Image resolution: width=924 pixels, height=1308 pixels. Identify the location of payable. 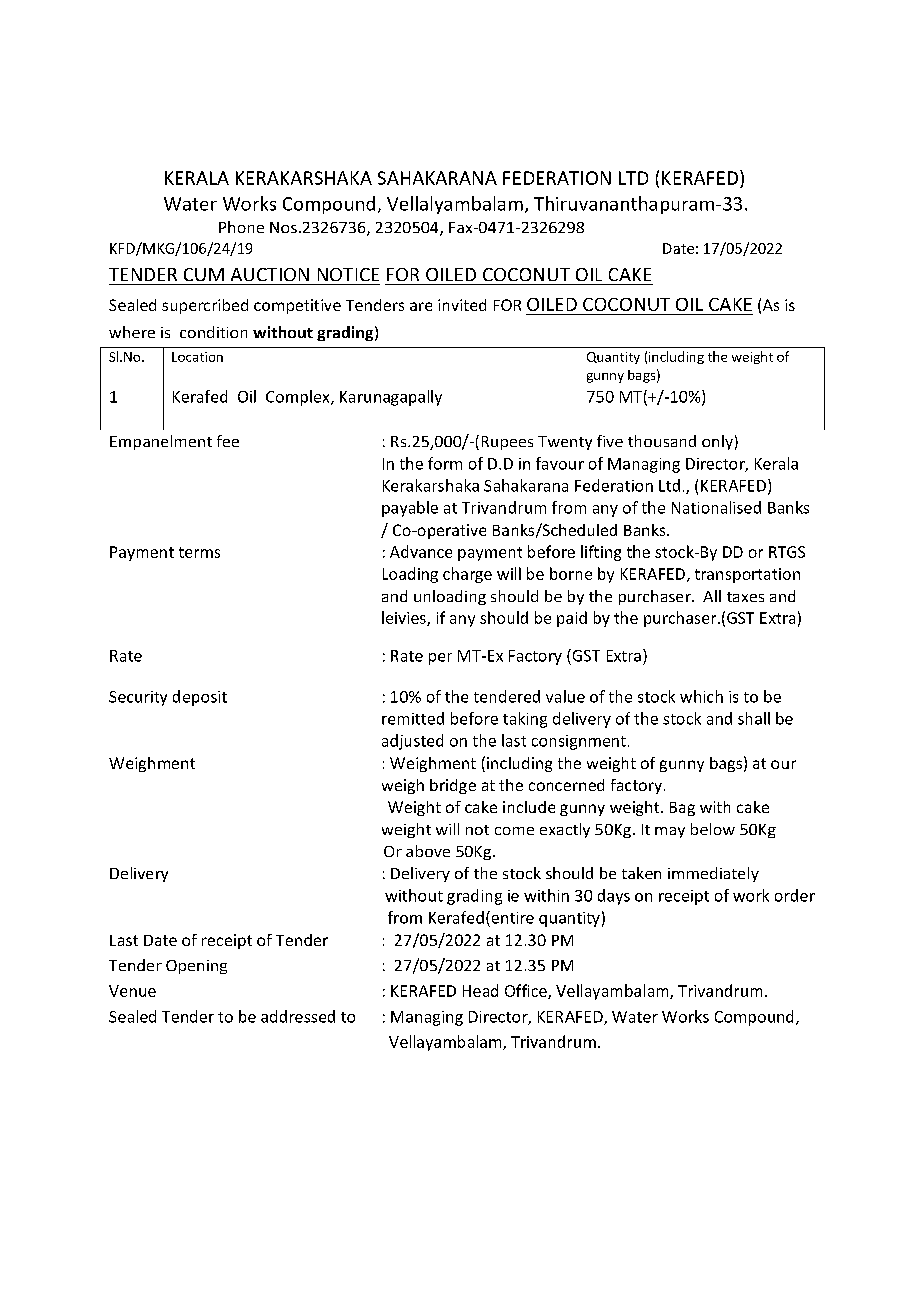
(410, 509).
